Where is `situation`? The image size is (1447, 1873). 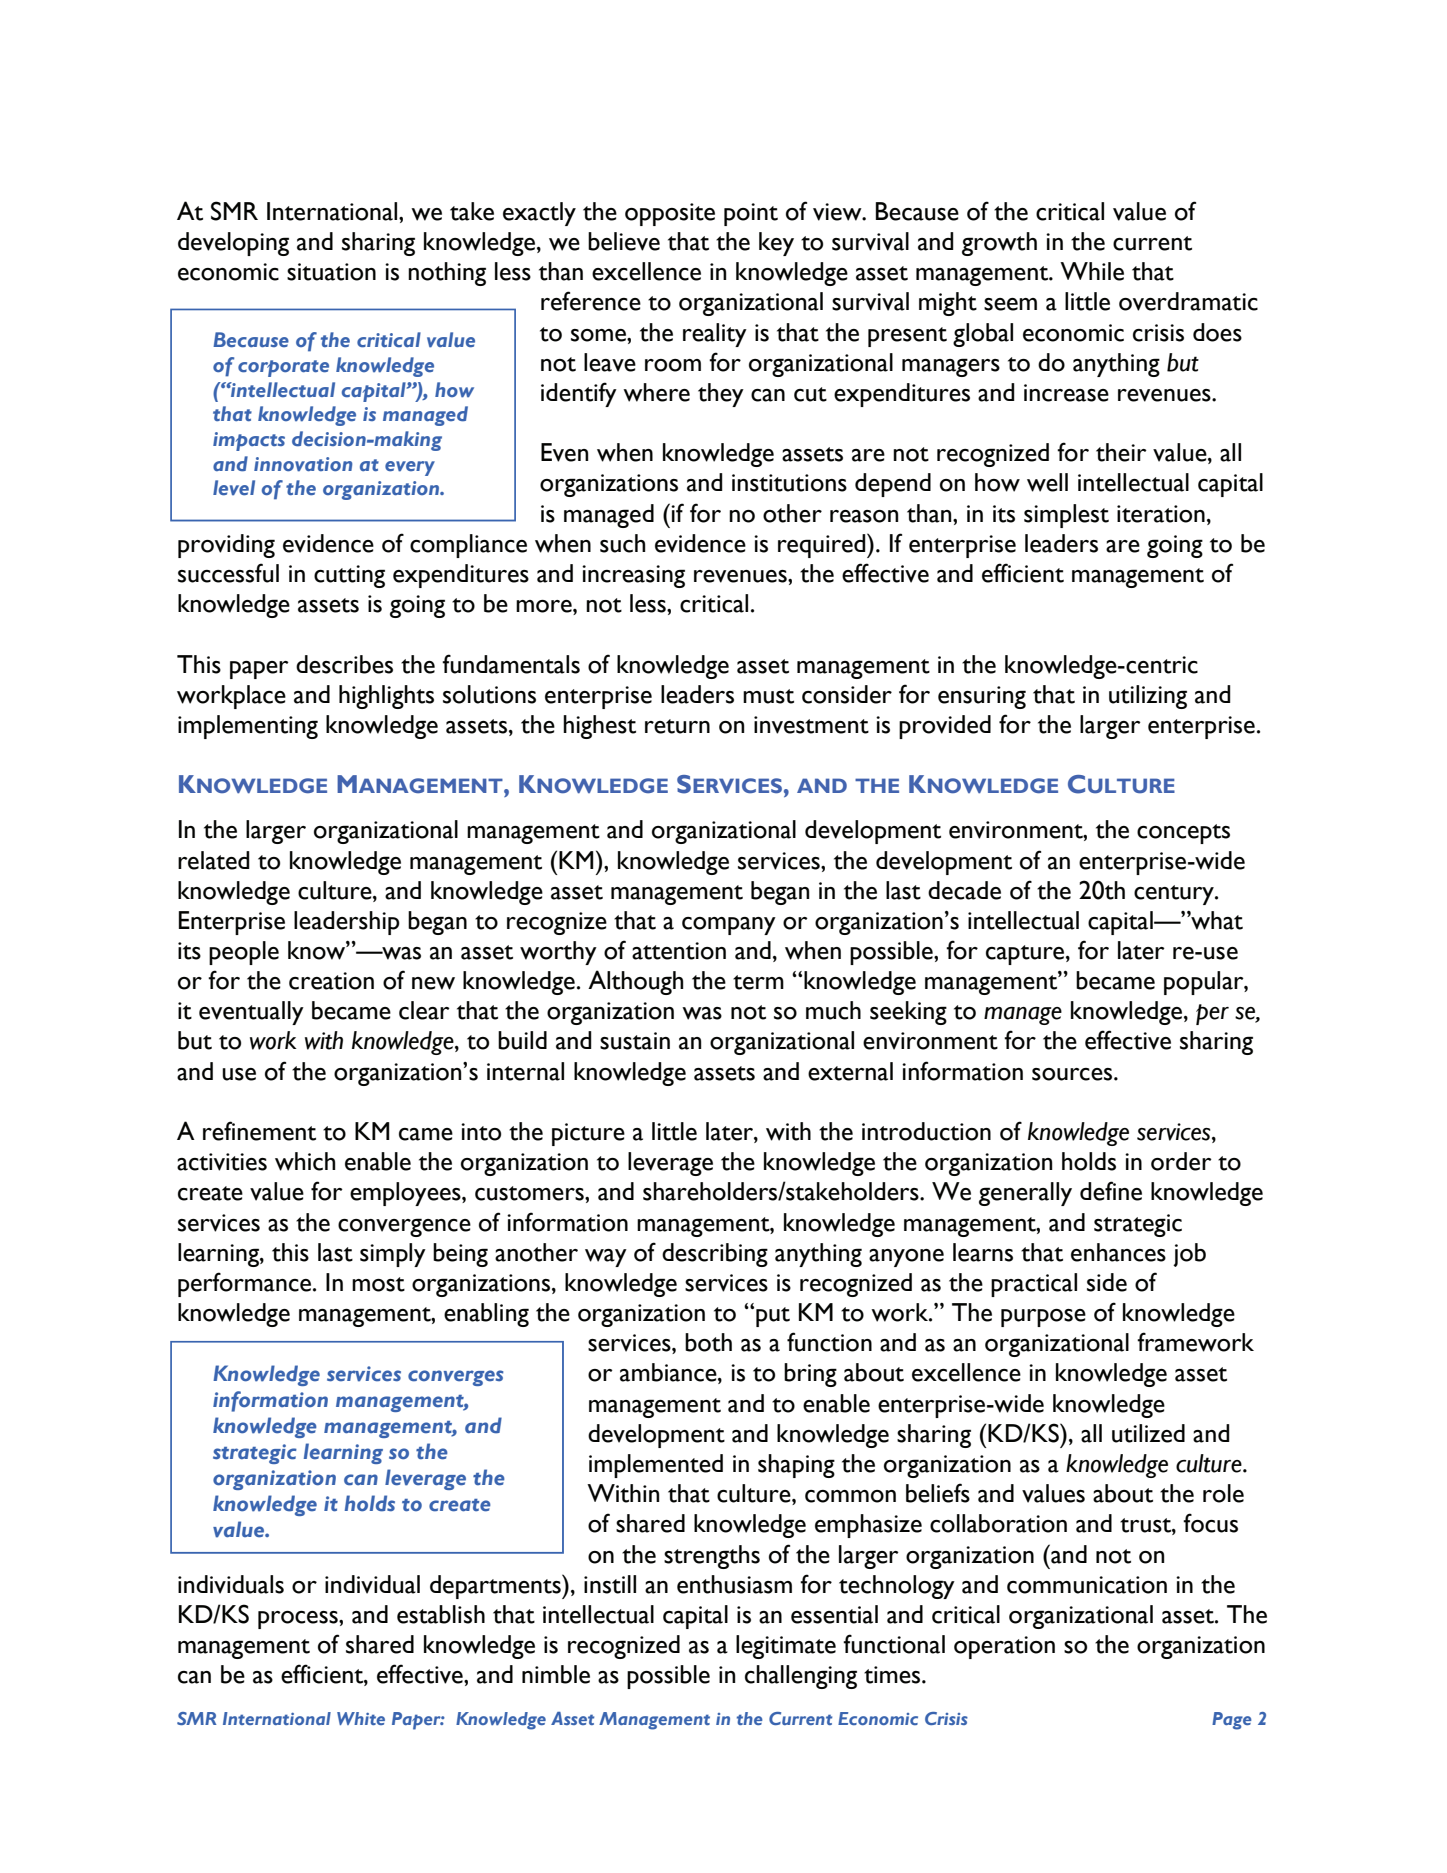
situation is located at coordinates (331, 272).
